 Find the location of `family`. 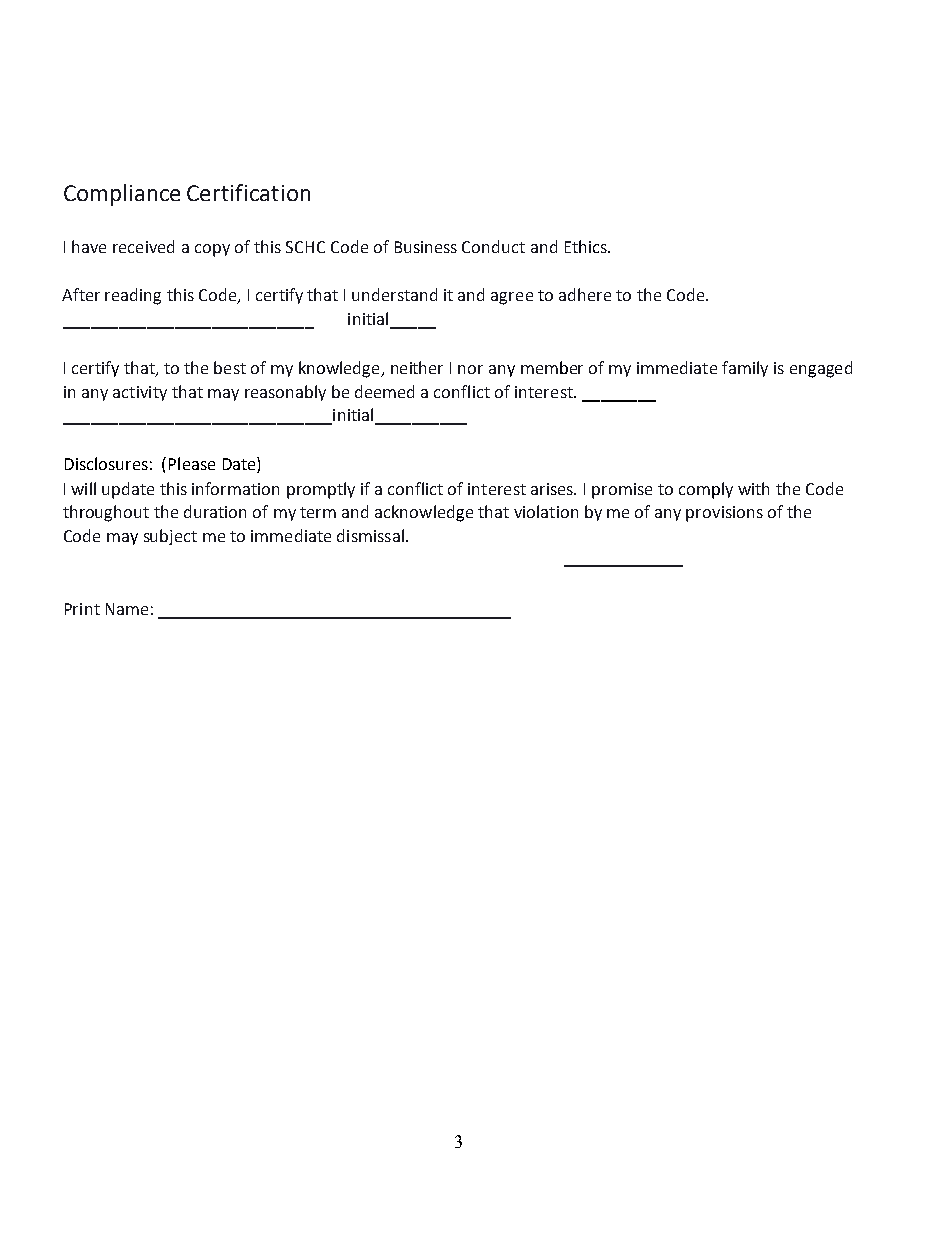

family is located at coordinates (745, 369).
